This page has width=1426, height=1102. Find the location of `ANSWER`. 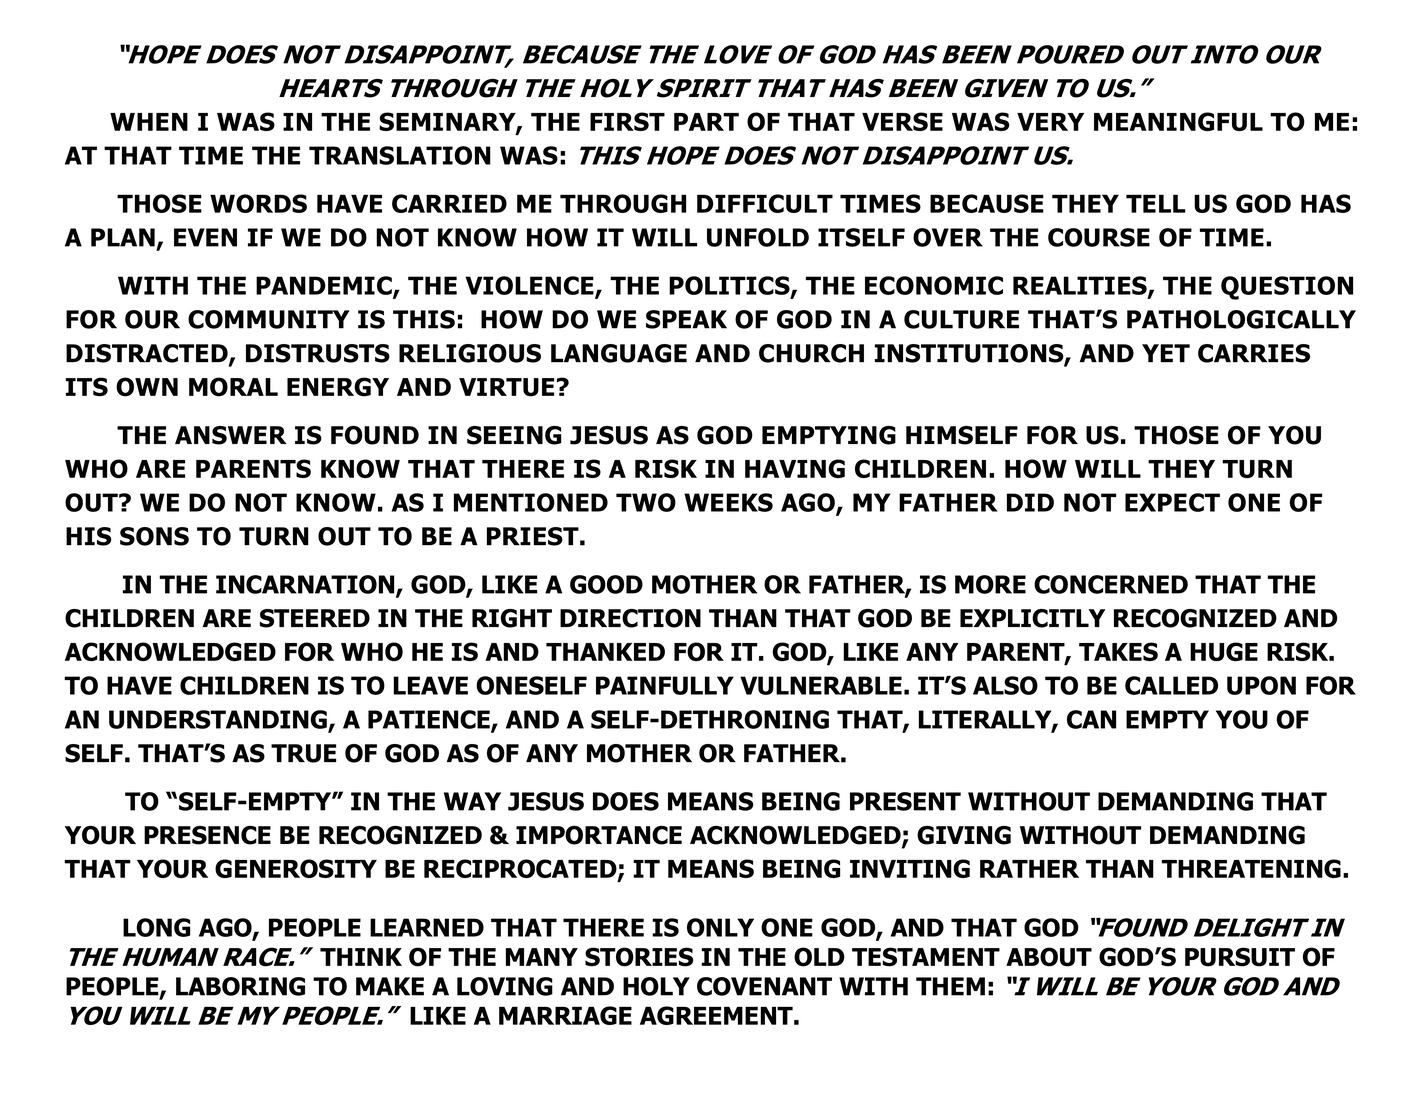

ANSWER is located at coordinates (230, 435).
